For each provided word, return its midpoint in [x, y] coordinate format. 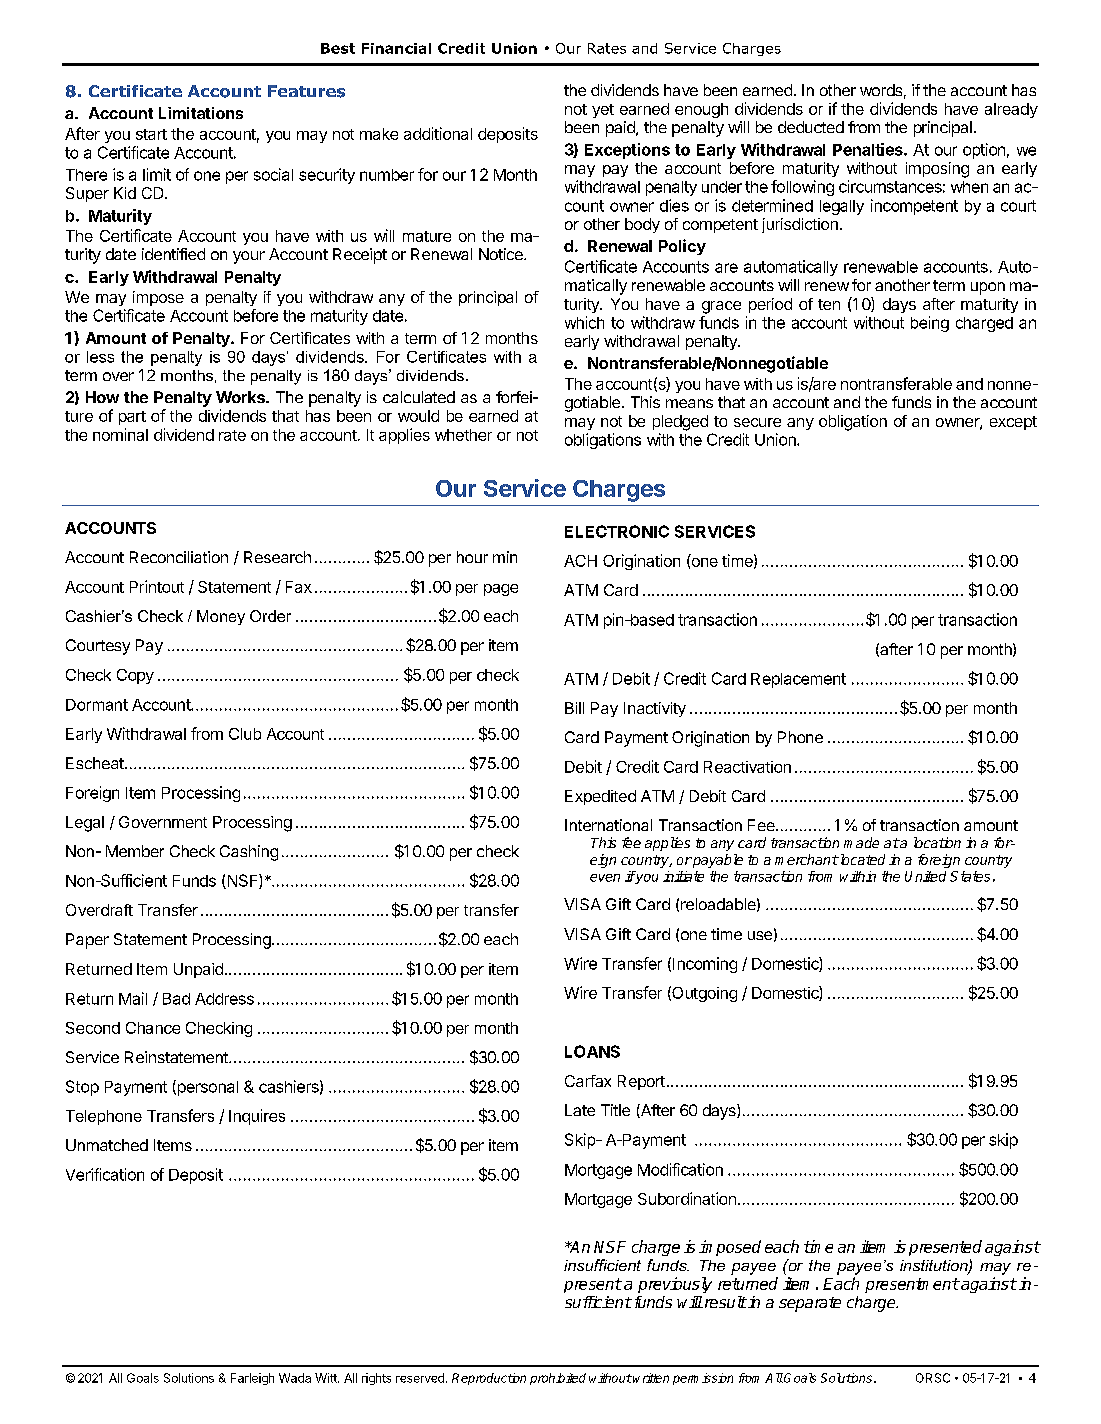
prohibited [558, 1379]
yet [603, 111]
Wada [295, 1378]
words [881, 90]
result [724, 1302]
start [151, 134]
